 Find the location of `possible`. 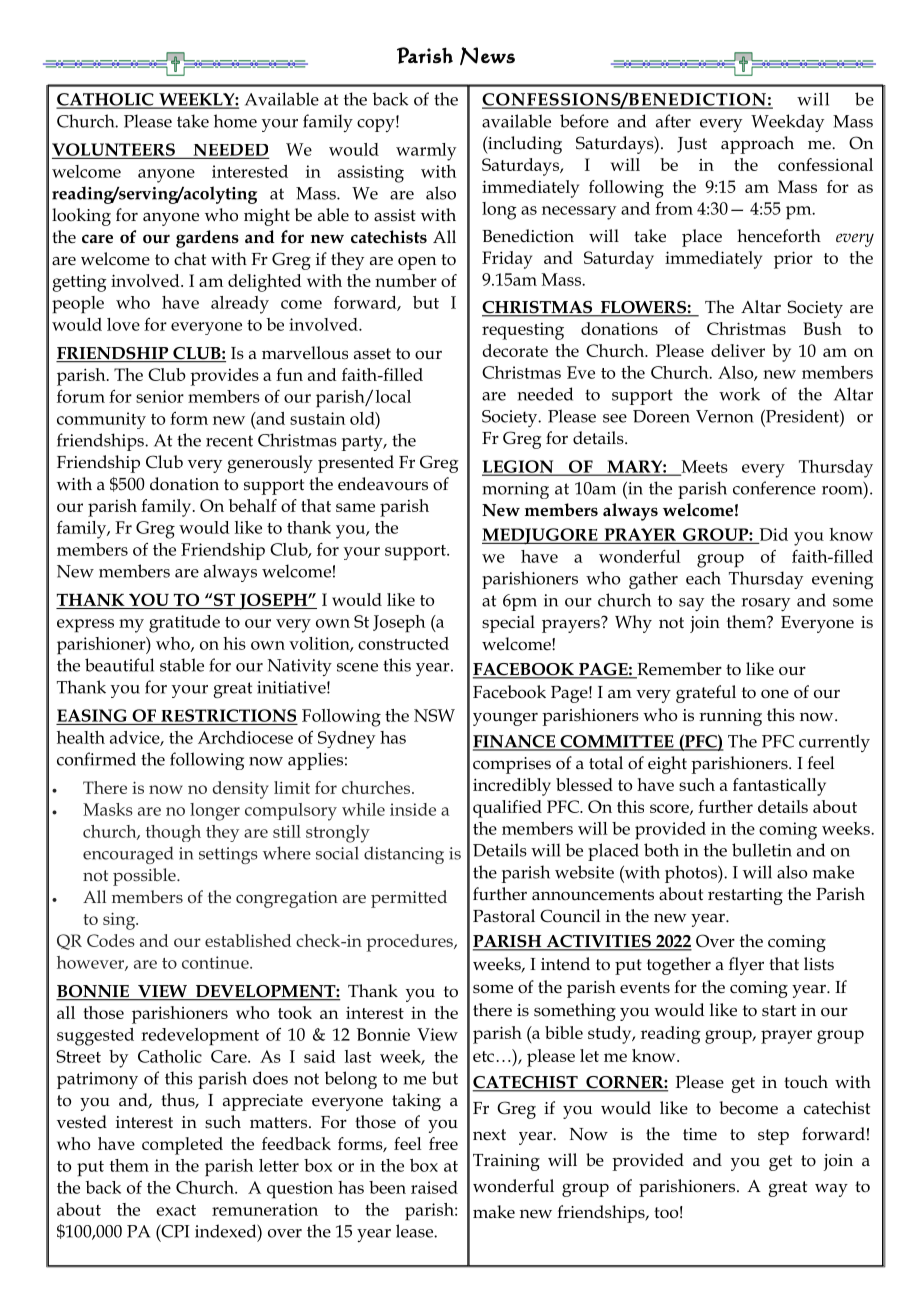

possible is located at coordinates (145, 877).
